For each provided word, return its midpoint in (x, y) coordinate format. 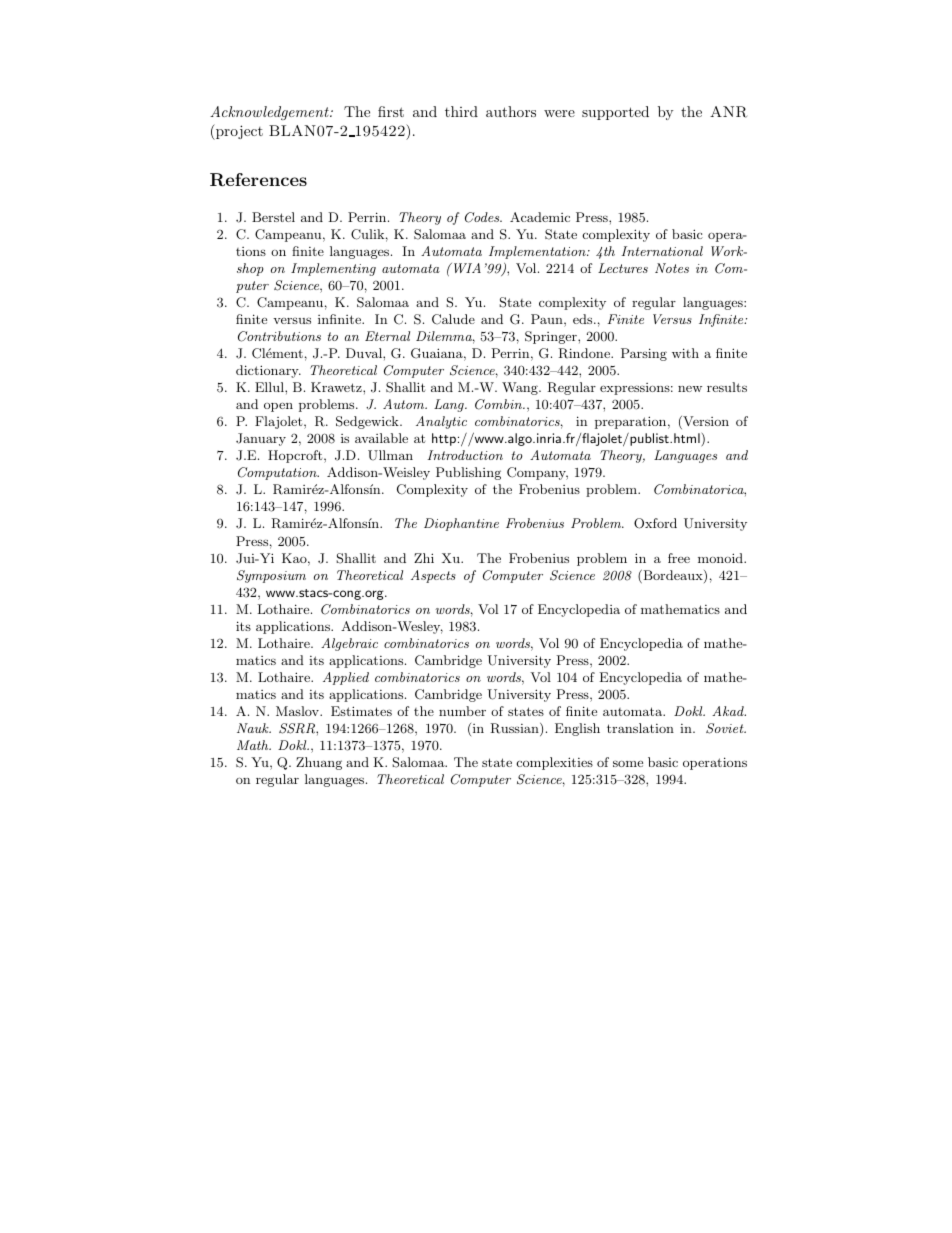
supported (615, 113)
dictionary (268, 371)
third (461, 111)
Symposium (271, 576)
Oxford (655, 523)
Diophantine (461, 524)
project (238, 132)
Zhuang (319, 763)
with (685, 353)
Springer (552, 337)
